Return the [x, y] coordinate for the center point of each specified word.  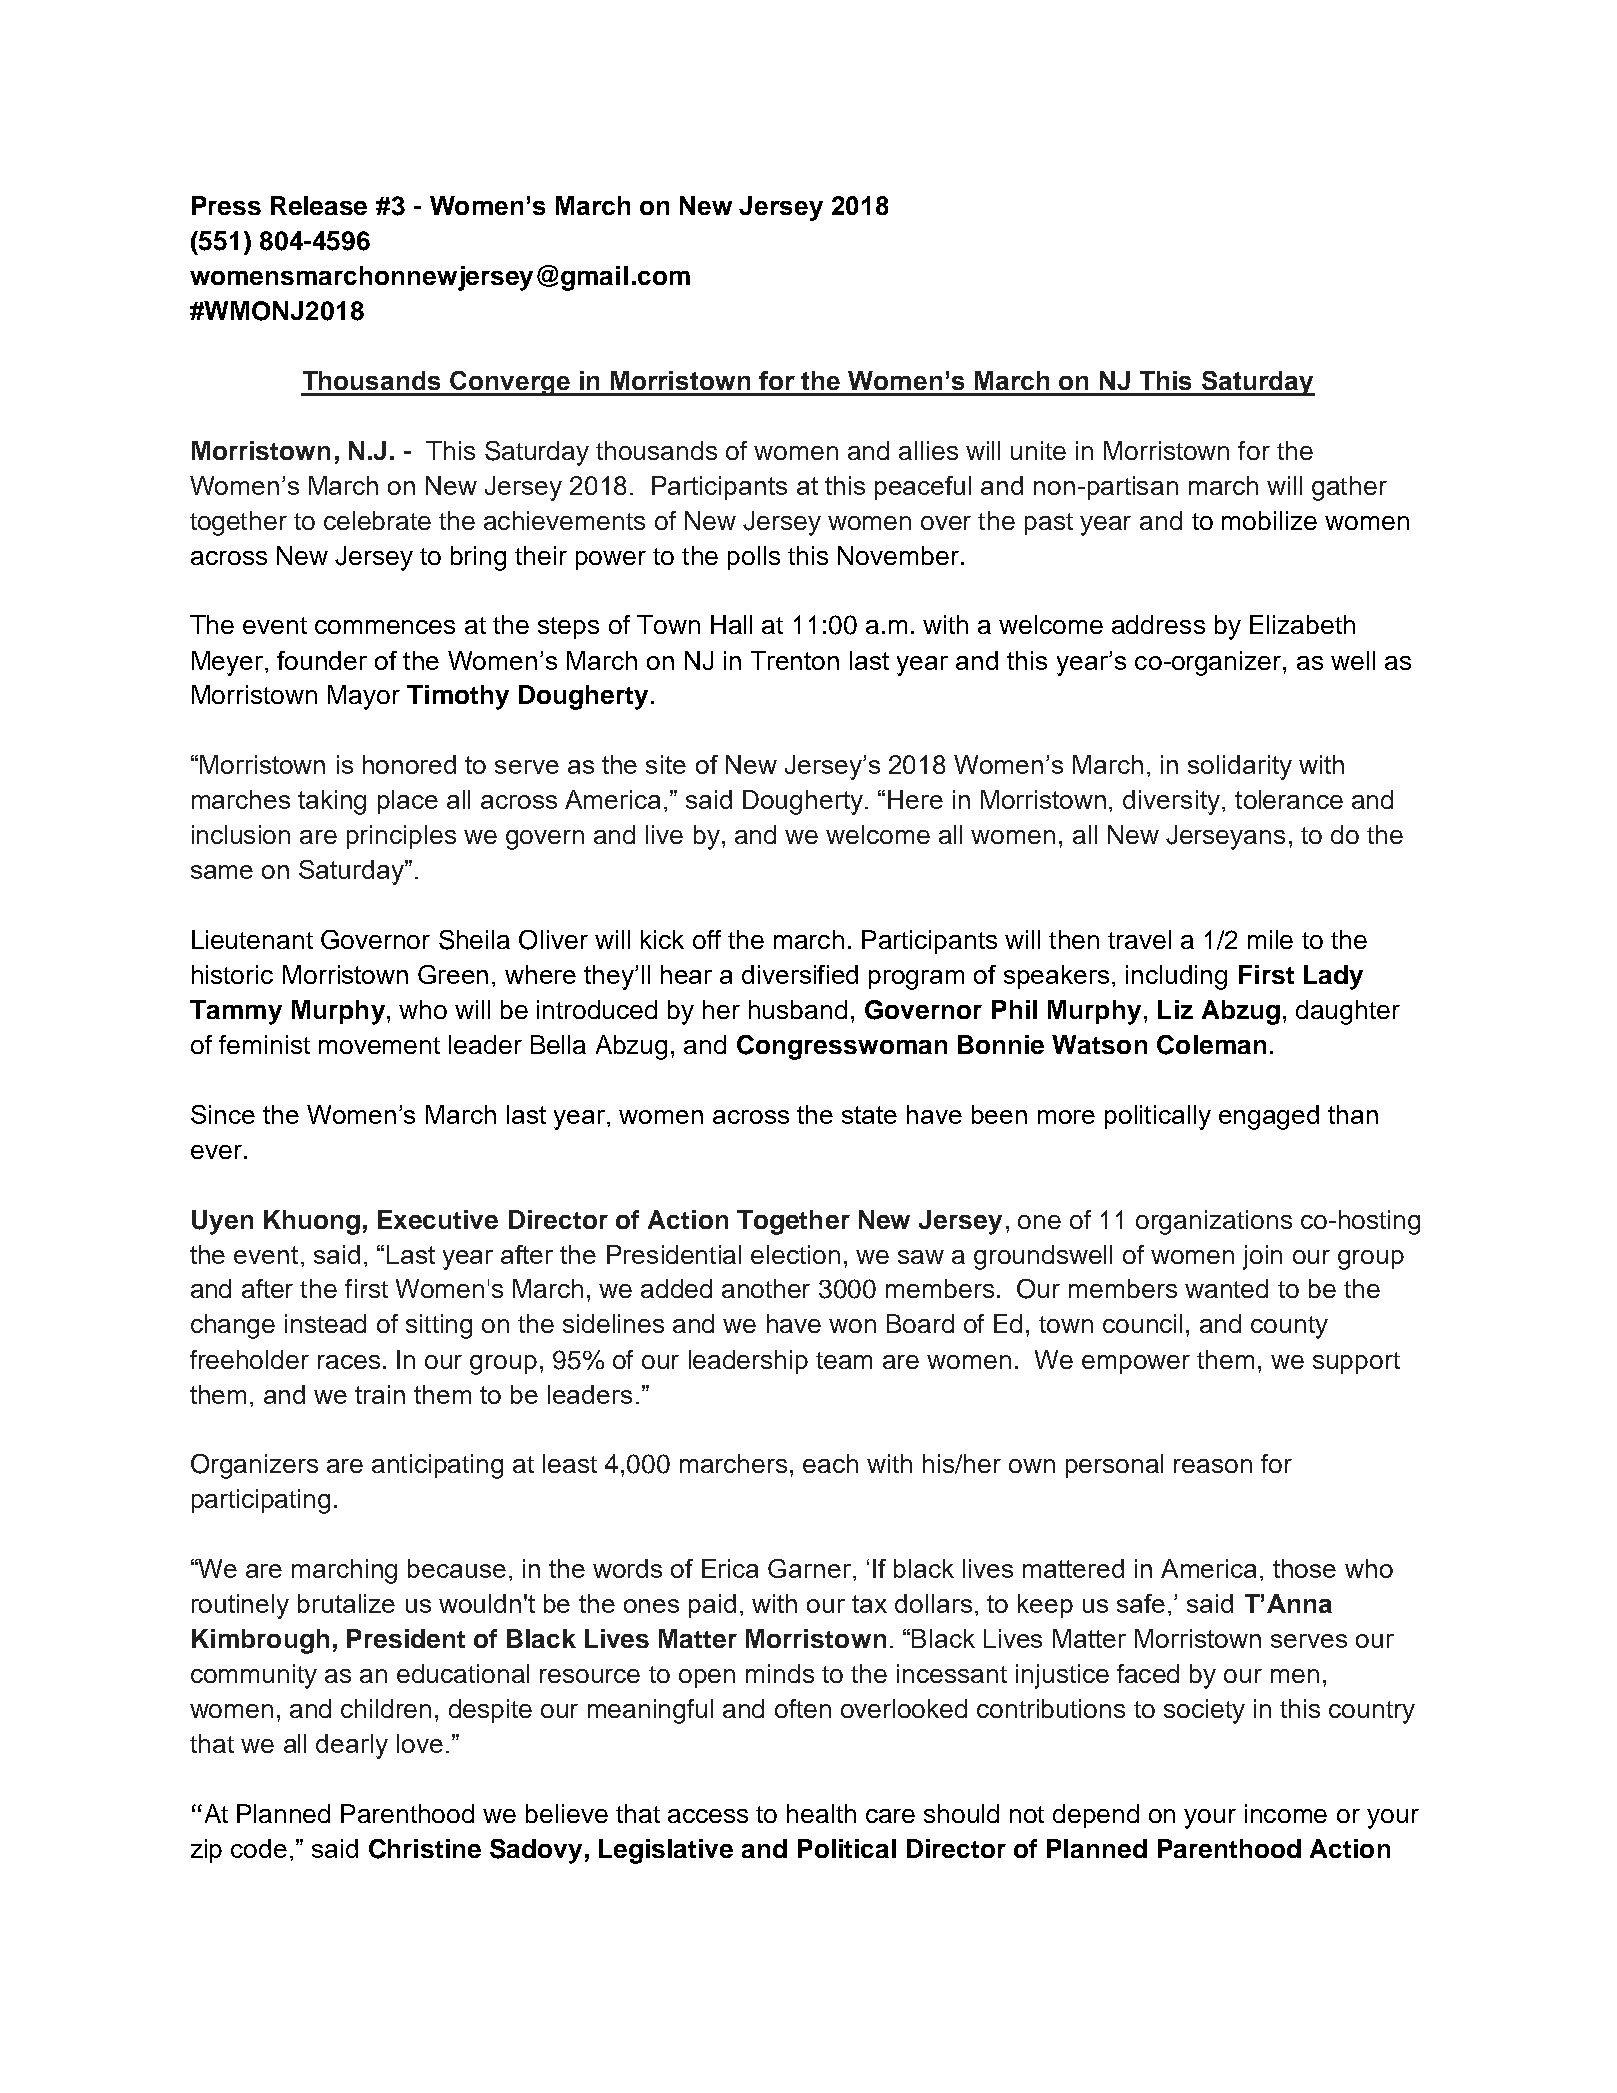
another [766, 1288]
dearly [352, 1746]
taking [332, 802]
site [666, 764]
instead [325, 1323]
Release [319, 205]
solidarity [1240, 767]
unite [1038, 450]
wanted [1226, 1288]
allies [928, 450]
